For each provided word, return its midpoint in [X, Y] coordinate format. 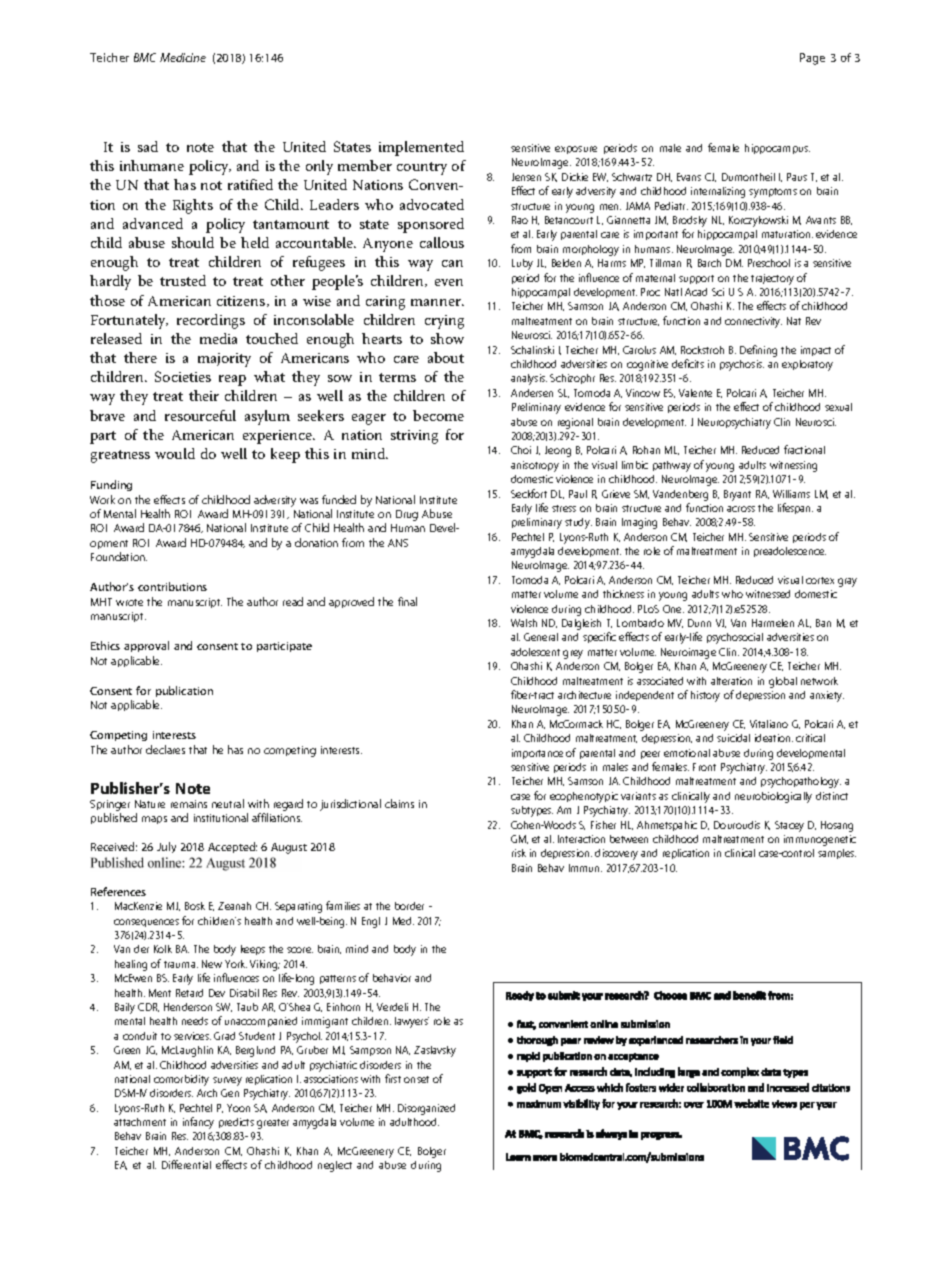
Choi [521, 450]
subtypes [532, 811]
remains [189, 804]
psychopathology [801, 782]
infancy [198, 1123]
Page [812, 59]
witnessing [793, 466]
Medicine [183, 57]
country [422, 168]
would [175, 453]
